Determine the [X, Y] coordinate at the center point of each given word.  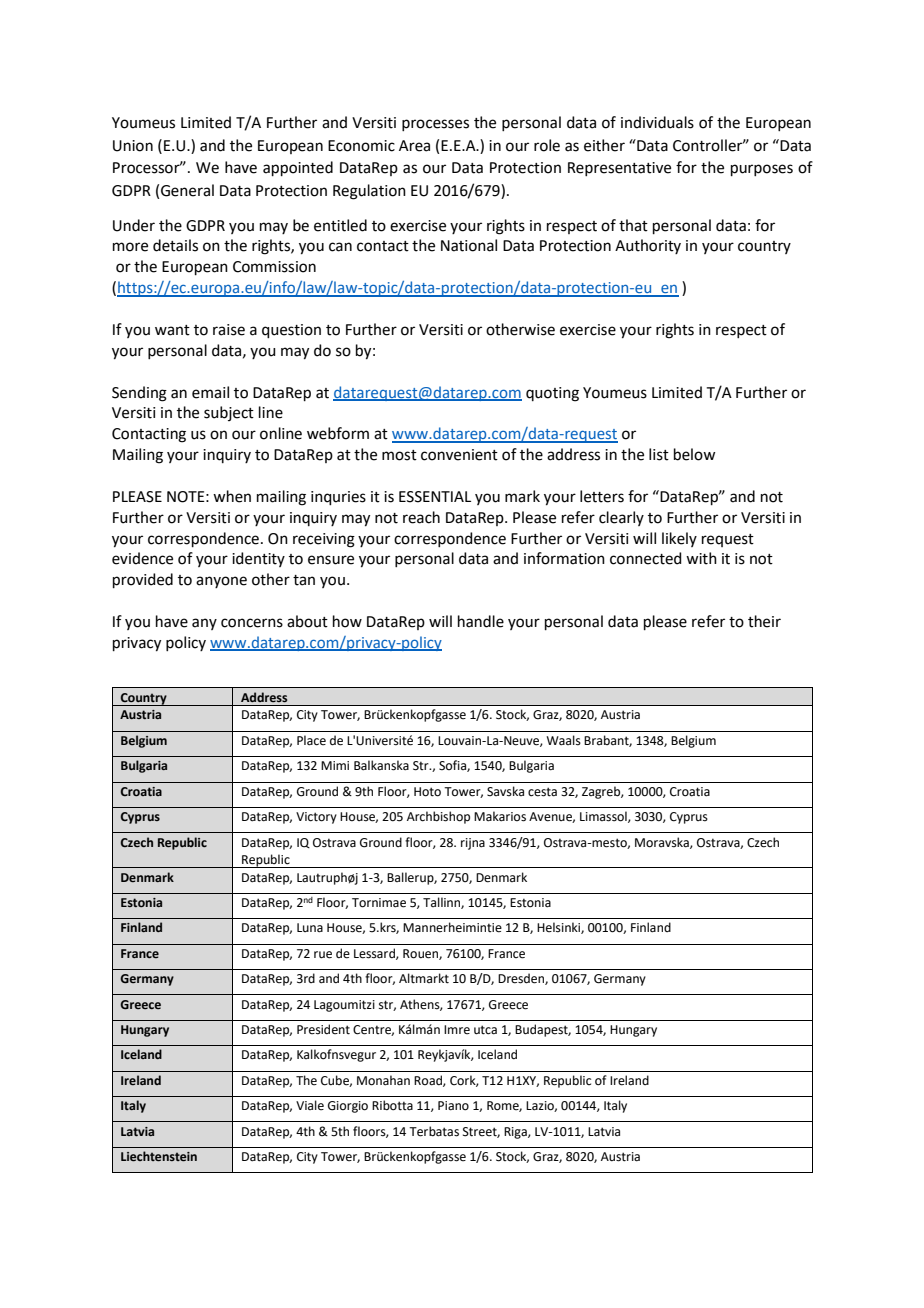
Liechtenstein [159, 1156]
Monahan [383, 1080]
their [764, 621]
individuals [657, 122]
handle [481, 621]
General [187, 190]
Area [414, 146]
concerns [252, 623]
